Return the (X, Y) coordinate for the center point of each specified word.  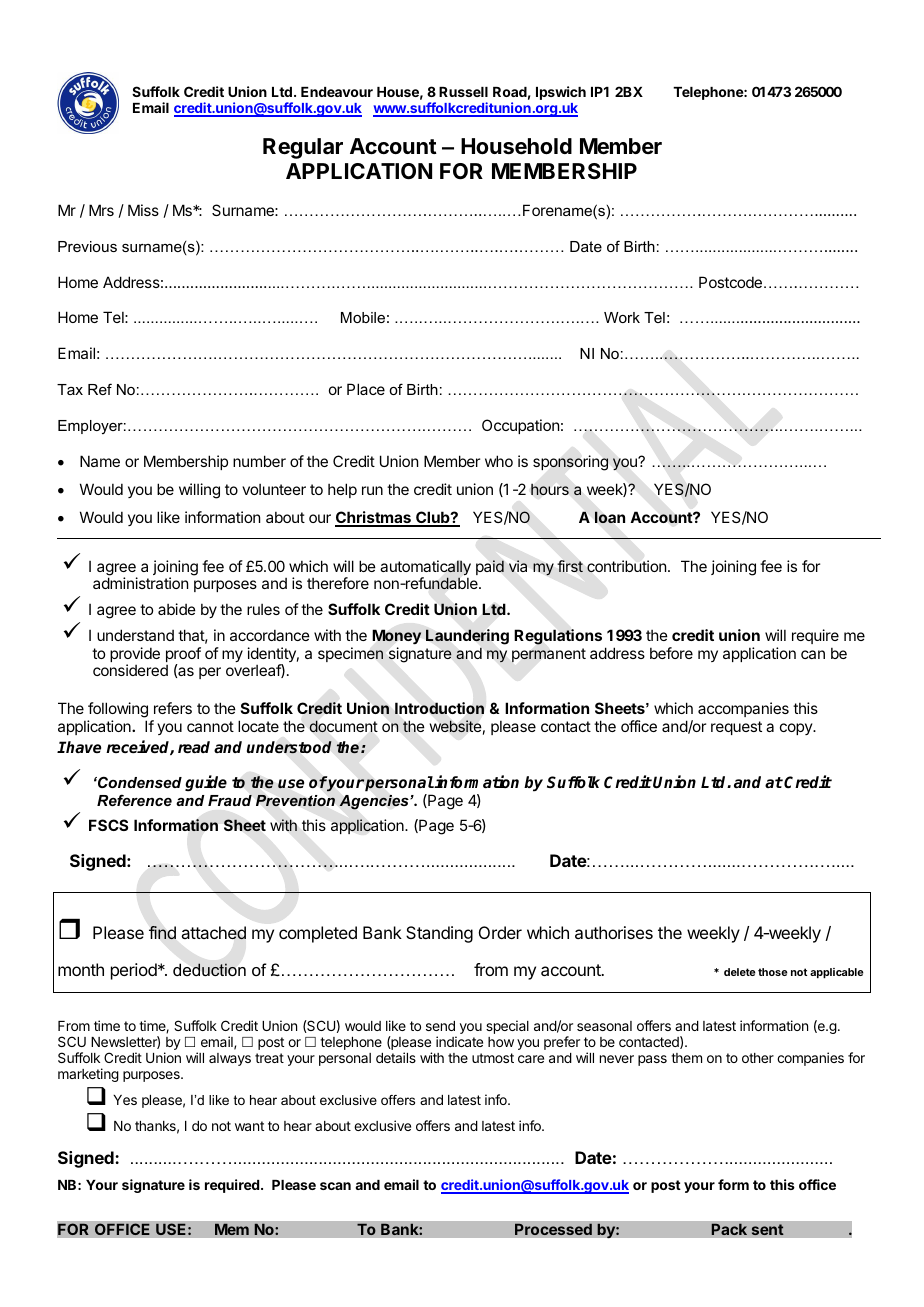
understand (135, 635)
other (758, 1058)
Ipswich (561, 93)
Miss (143, 210)
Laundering (467, 637)
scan (335, 1186)
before (671, 653)
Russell (463, 92)
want (249, 1126)
